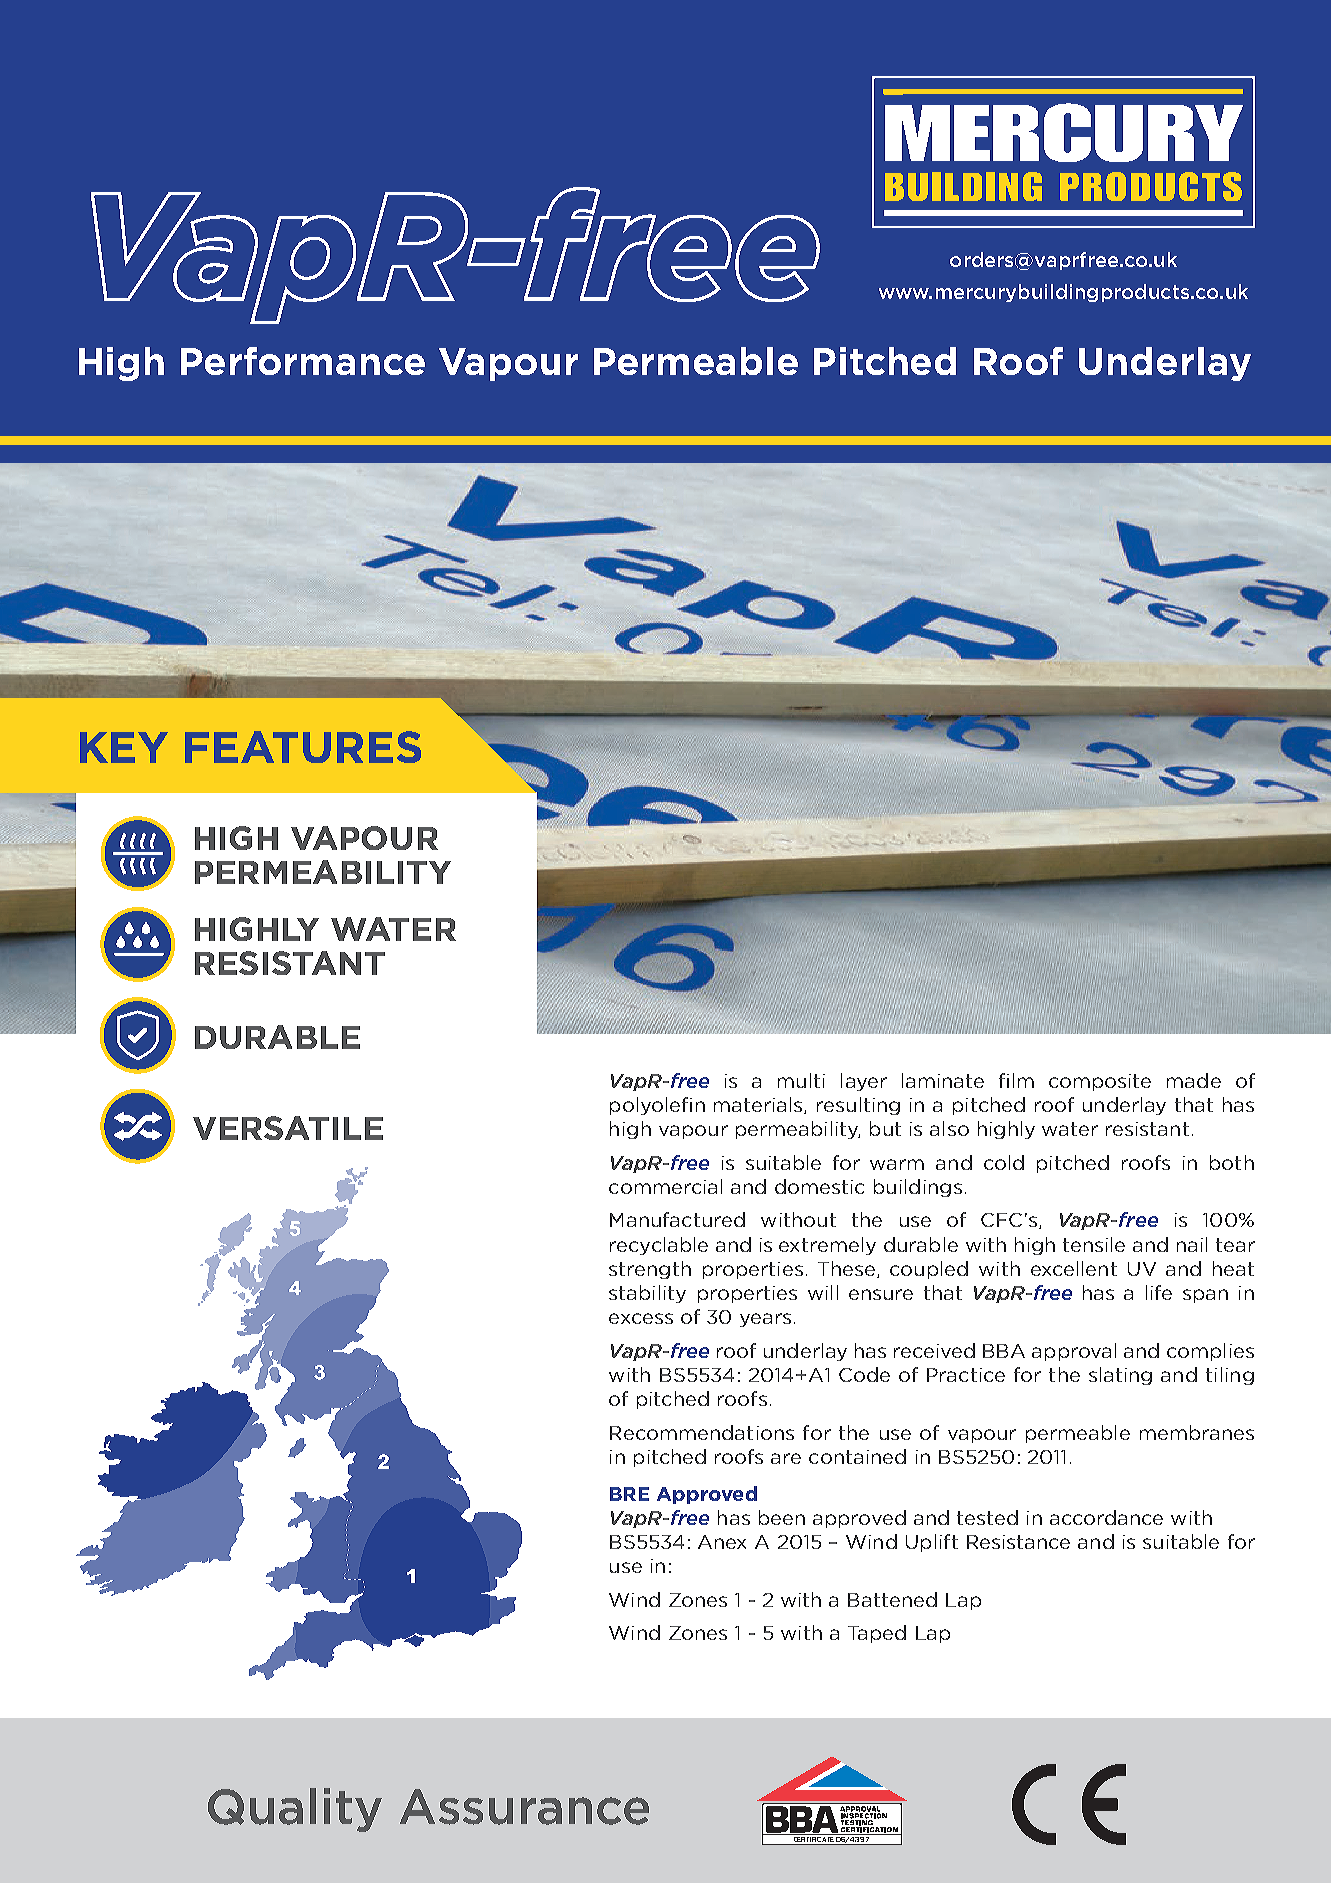 Image resolution: width=1331 pixels, height=1883 pixels. I want to click on composite, so click(1100, 1082).
